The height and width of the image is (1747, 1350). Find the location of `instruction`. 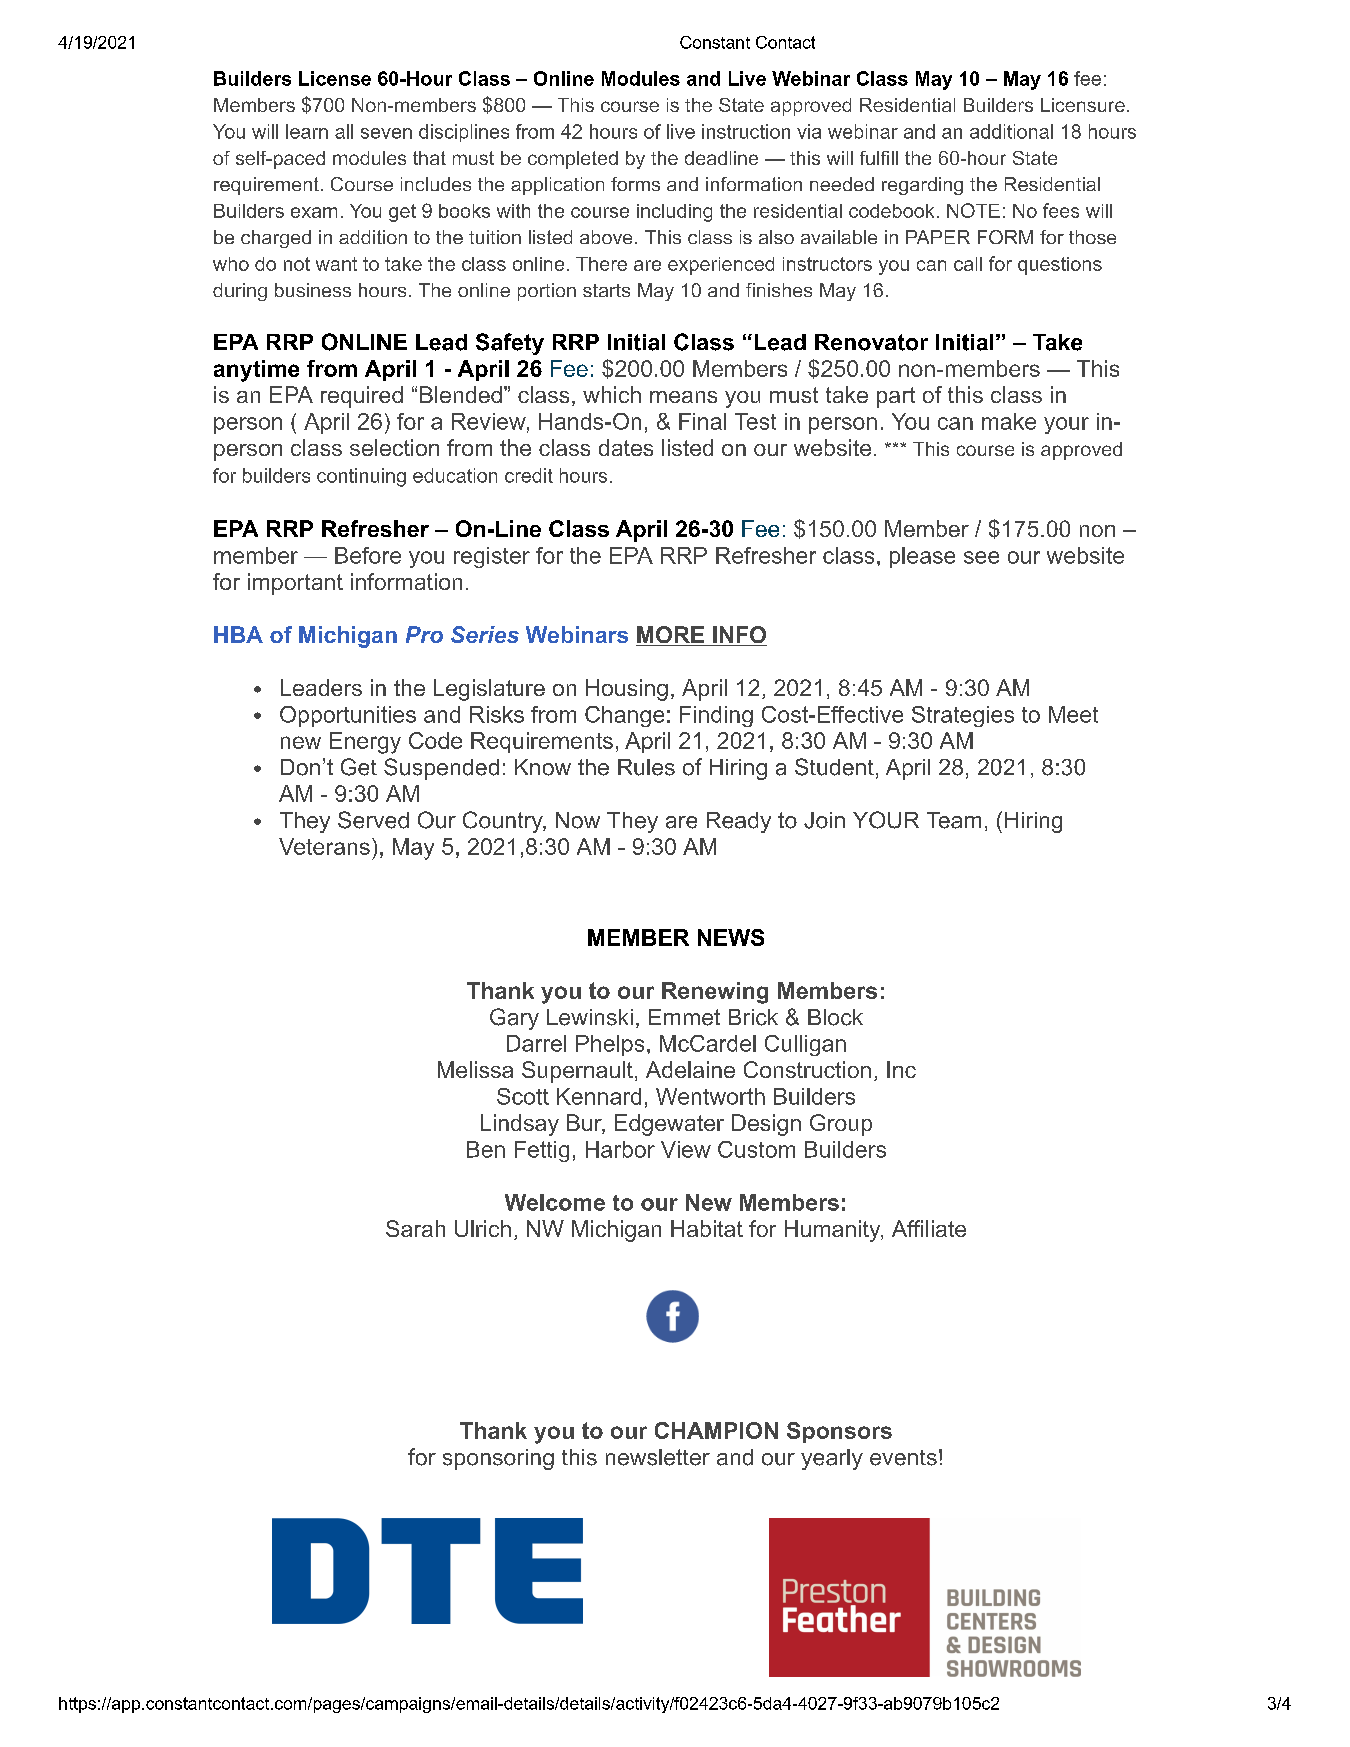

instruction is located at coordinates (746, 131).
